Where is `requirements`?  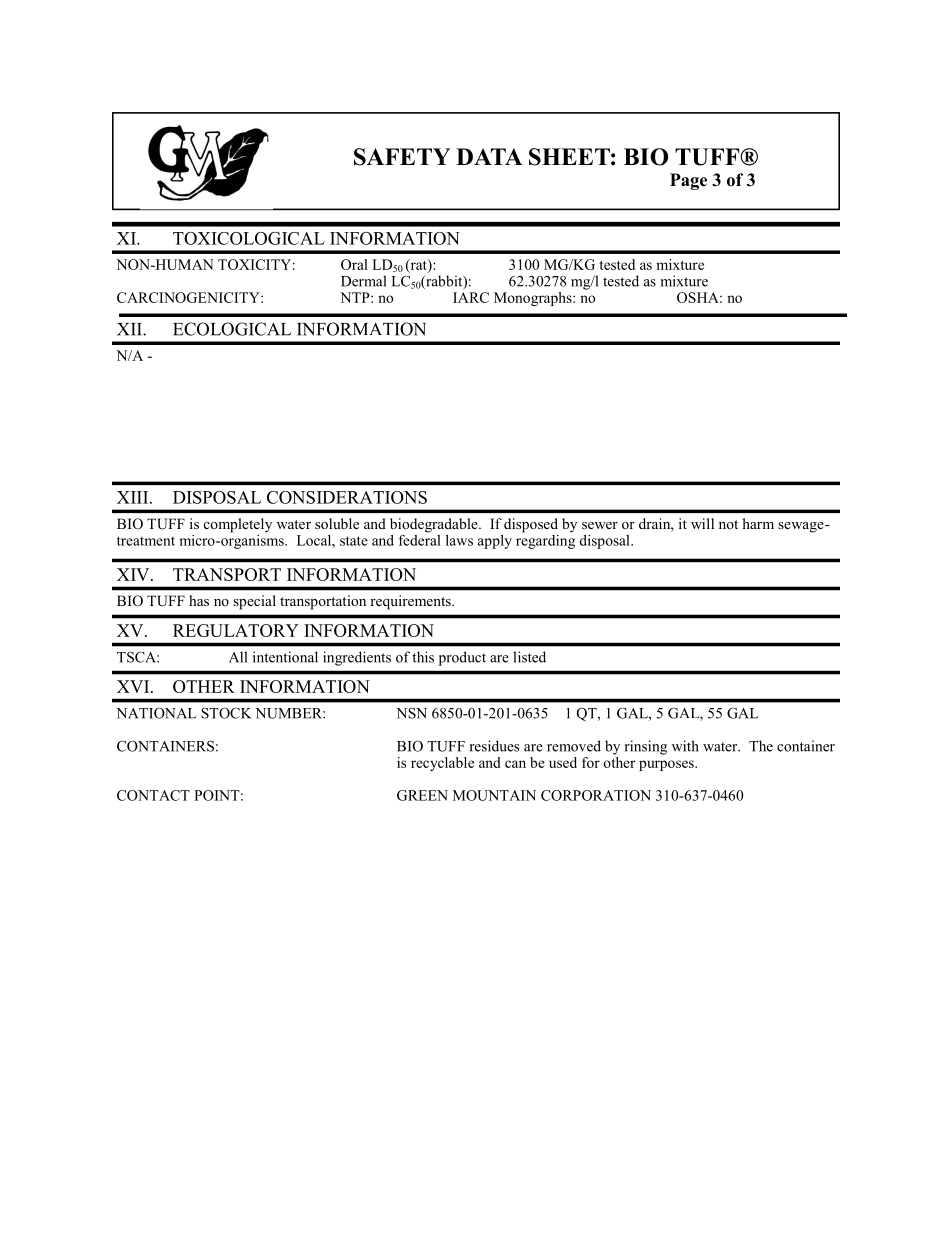 requirements is located at coordinates (411, 602).
